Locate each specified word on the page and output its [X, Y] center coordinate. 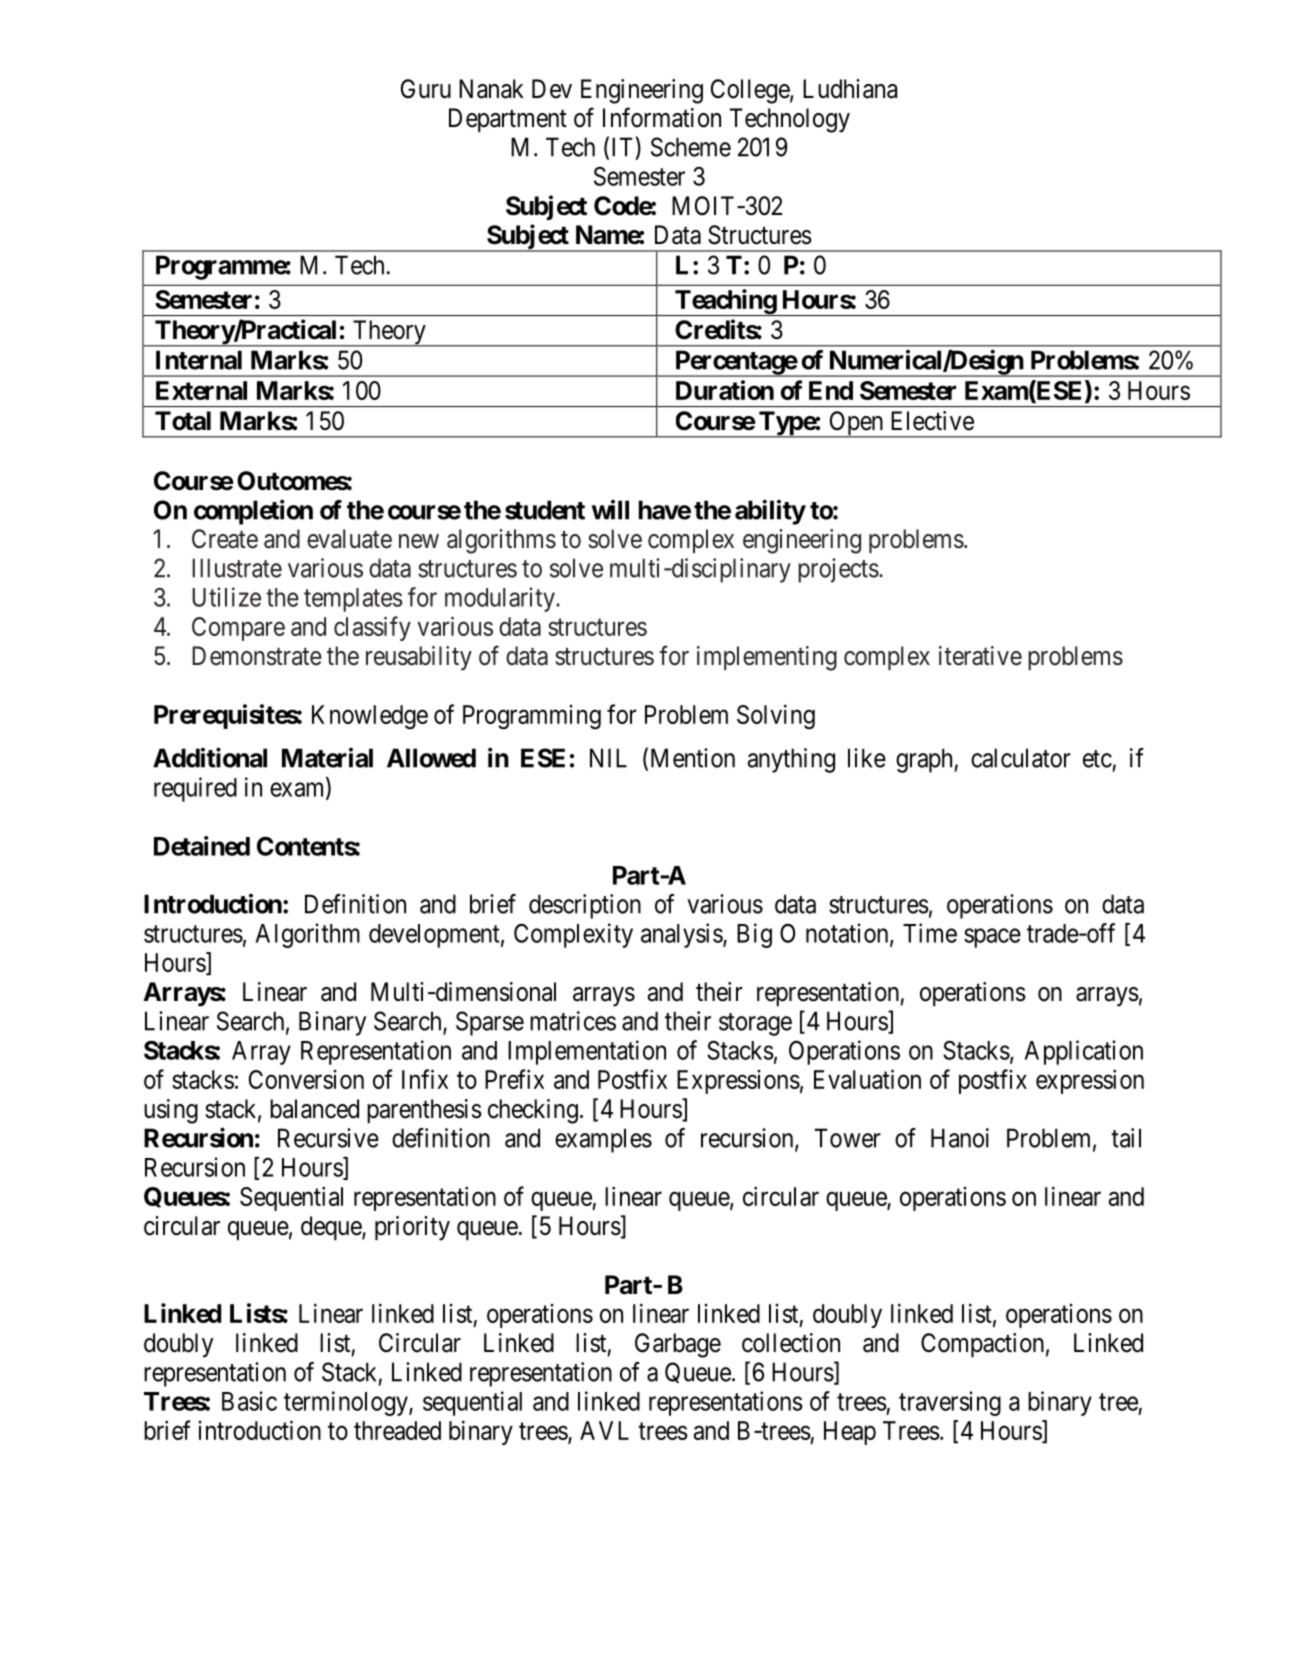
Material [327, 758]
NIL [608, 758]
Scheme [691, 147]
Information [662, 117]
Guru [426, 89]
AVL [604, 1430]
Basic [249, 1401]
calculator [1021, 758]
